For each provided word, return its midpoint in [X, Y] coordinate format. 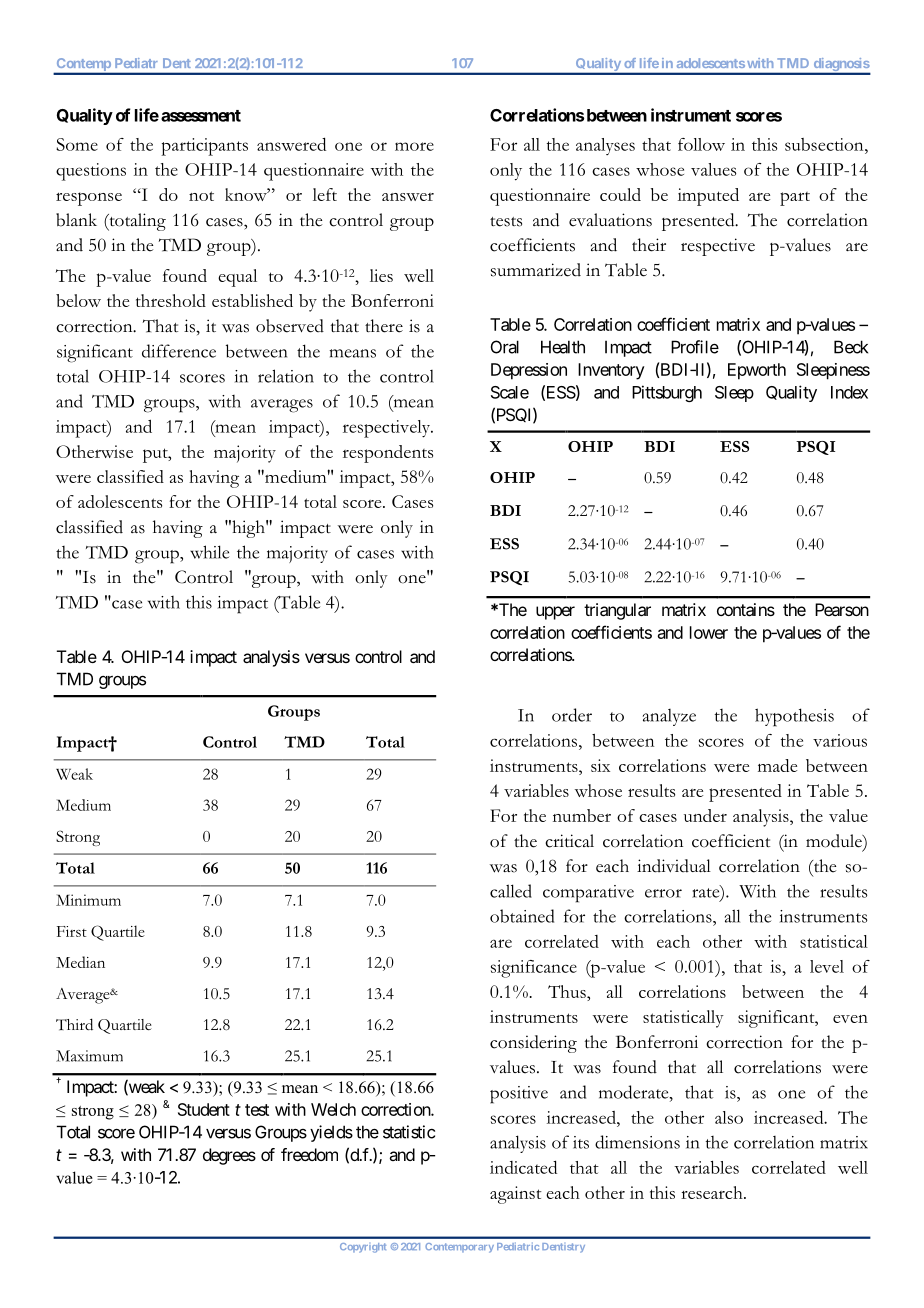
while [209, 552]
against [516, 1195]
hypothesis [794, 717]
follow [701, 144]
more [414, 146]
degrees [229, 1156]
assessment [201, 116]
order [572, 715]
